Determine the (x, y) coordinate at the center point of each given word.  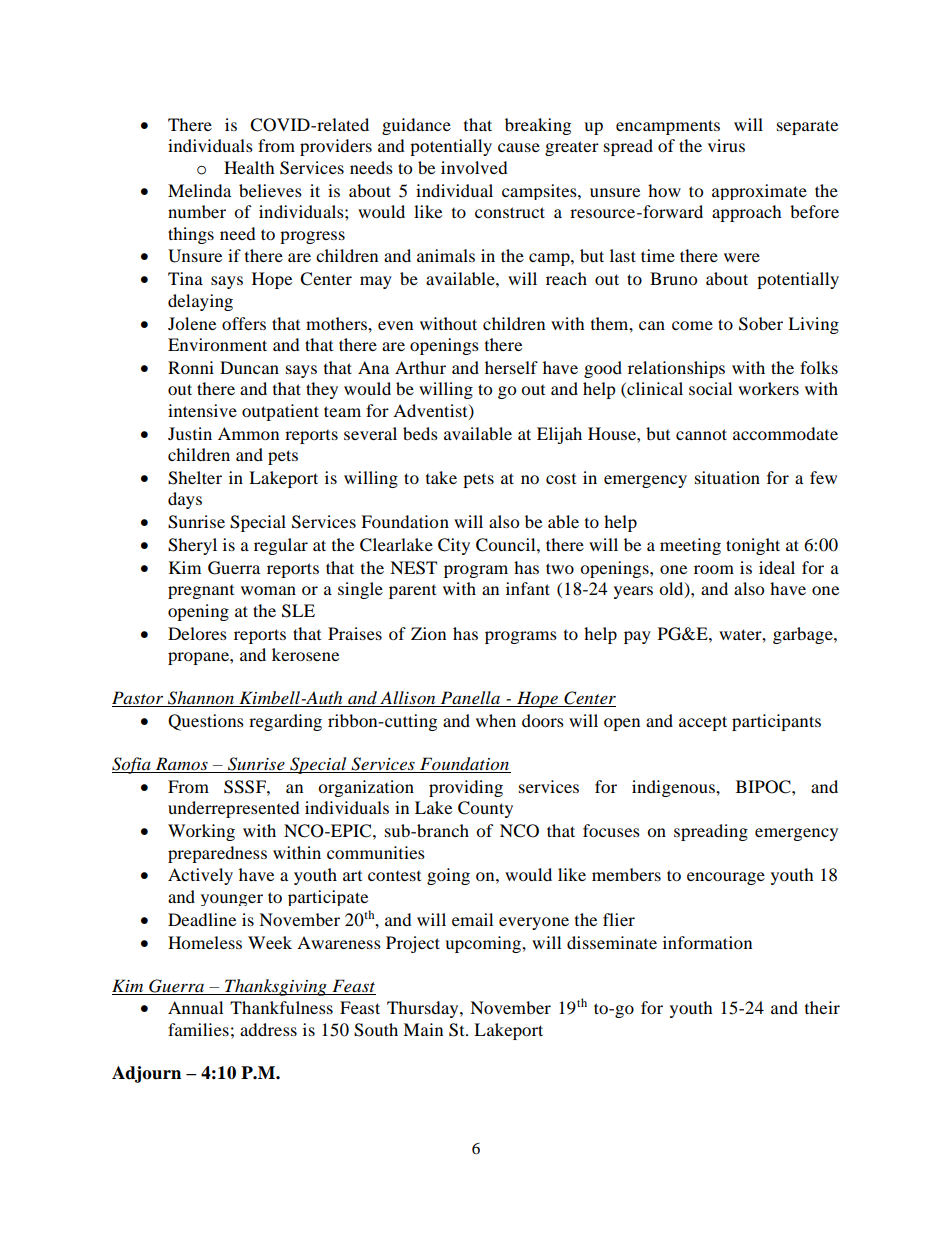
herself (511, 367)
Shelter (195, 478)
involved (474, 167)
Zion (428, 633)
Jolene (192, 323)
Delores (197, 633)
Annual (195, 1007)
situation (727, 477)
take (441, 477)
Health (249, 167)
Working (201, 832)
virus (726, 145)
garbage (804, 635)
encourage (726, 878)
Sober (761, 324)
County (485, 809)
